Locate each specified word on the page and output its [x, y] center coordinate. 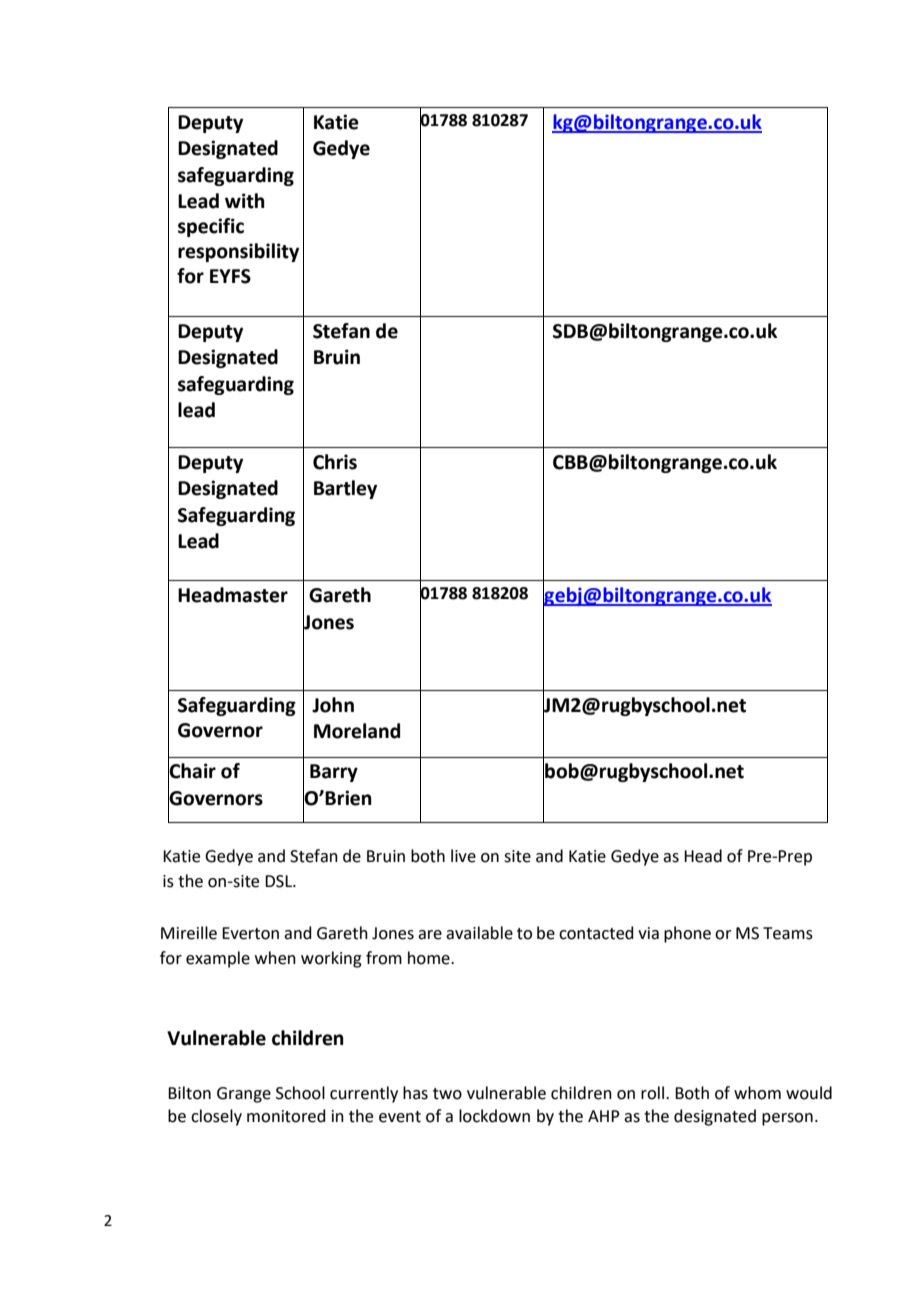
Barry [334, 773]
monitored [286, 1116]
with [245, 201]
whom [757, 1093]
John [333, 705]
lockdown [494, 1116]
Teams [788, 933]
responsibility [238, 252]
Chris [335, 462]
